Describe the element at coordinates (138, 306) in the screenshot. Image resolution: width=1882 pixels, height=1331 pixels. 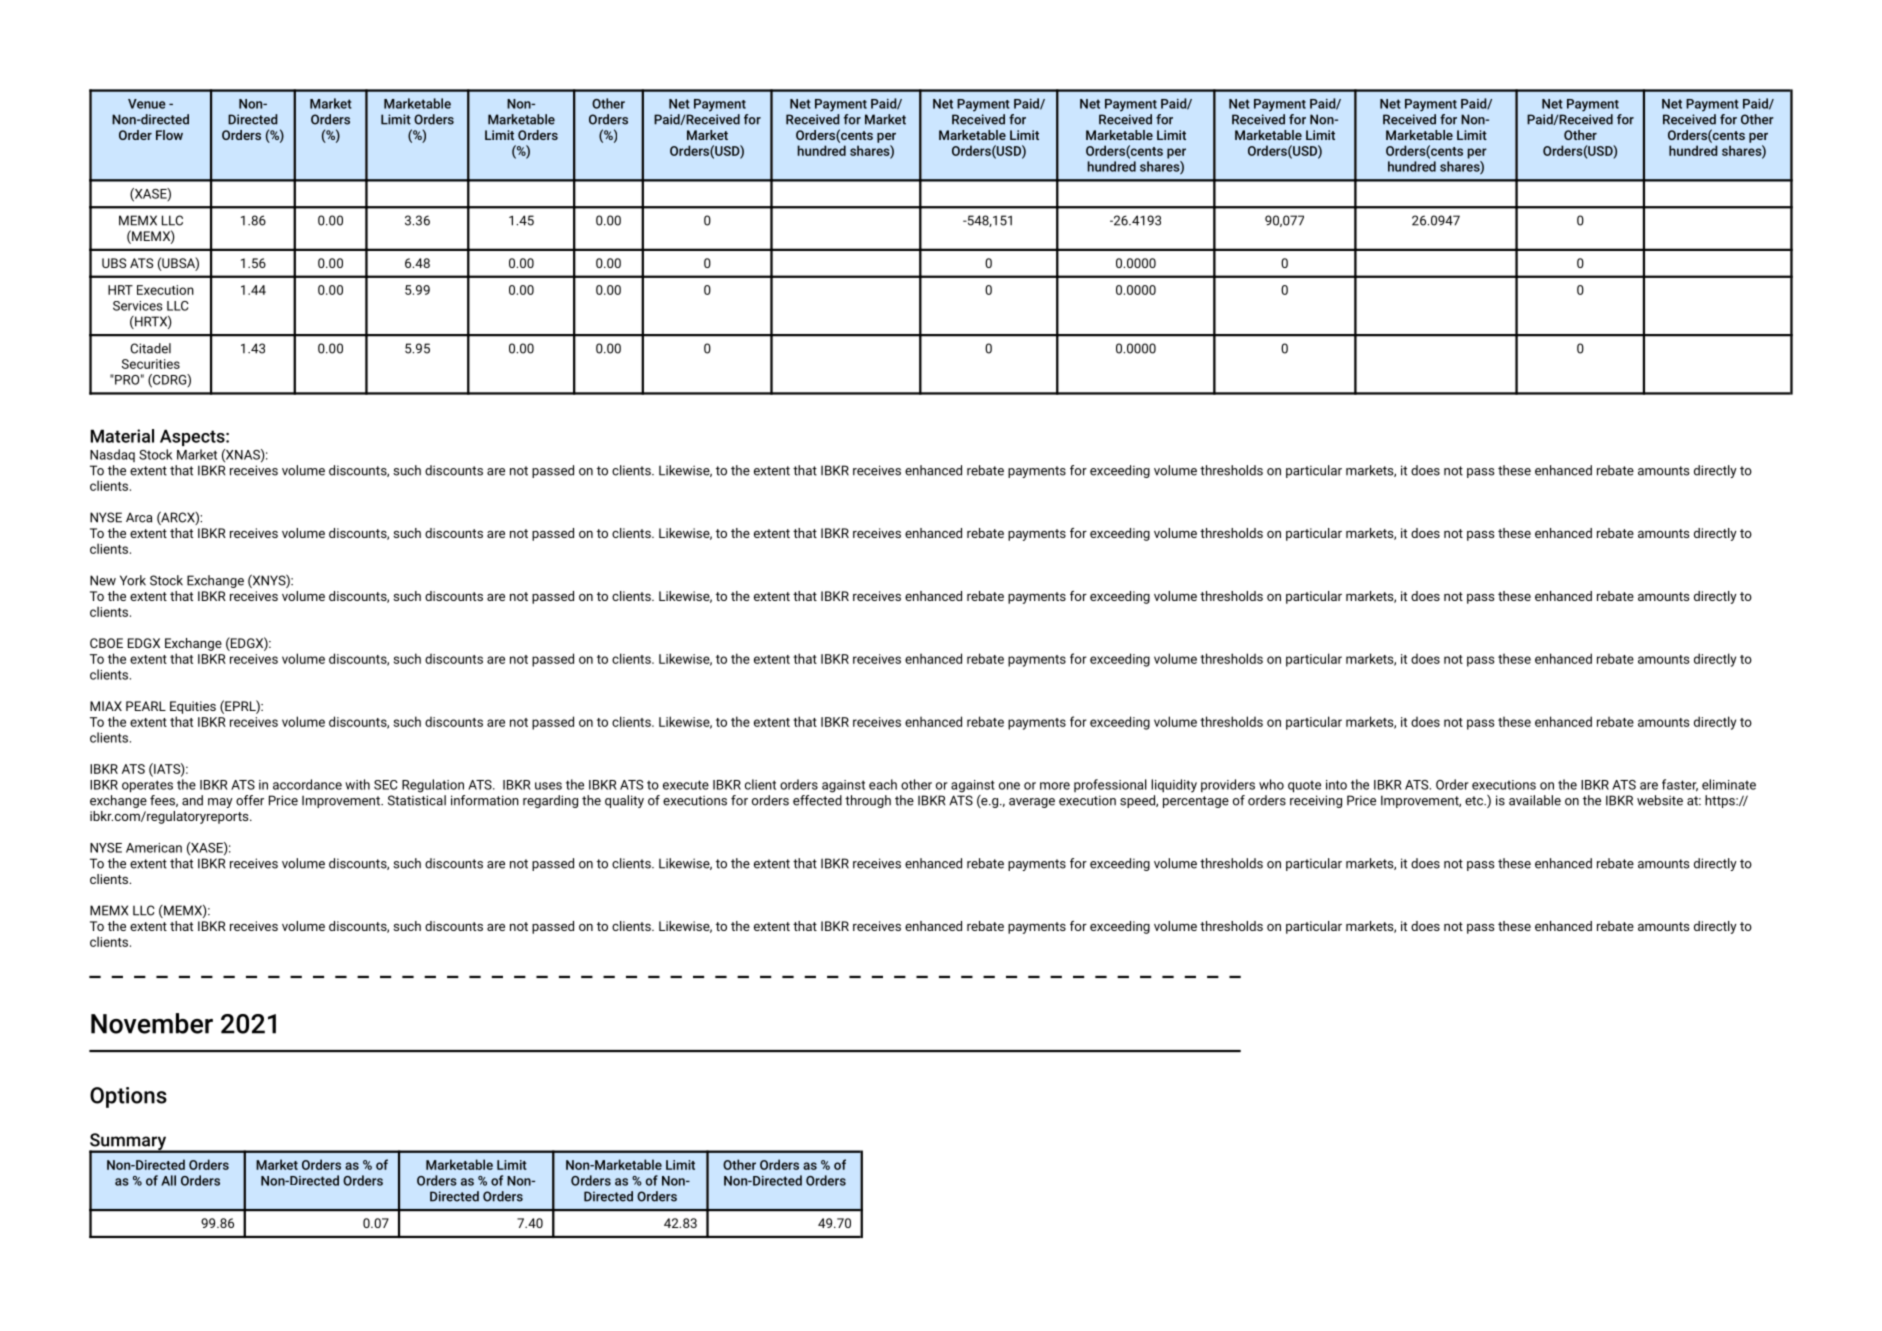
I see `Services` at that location.
